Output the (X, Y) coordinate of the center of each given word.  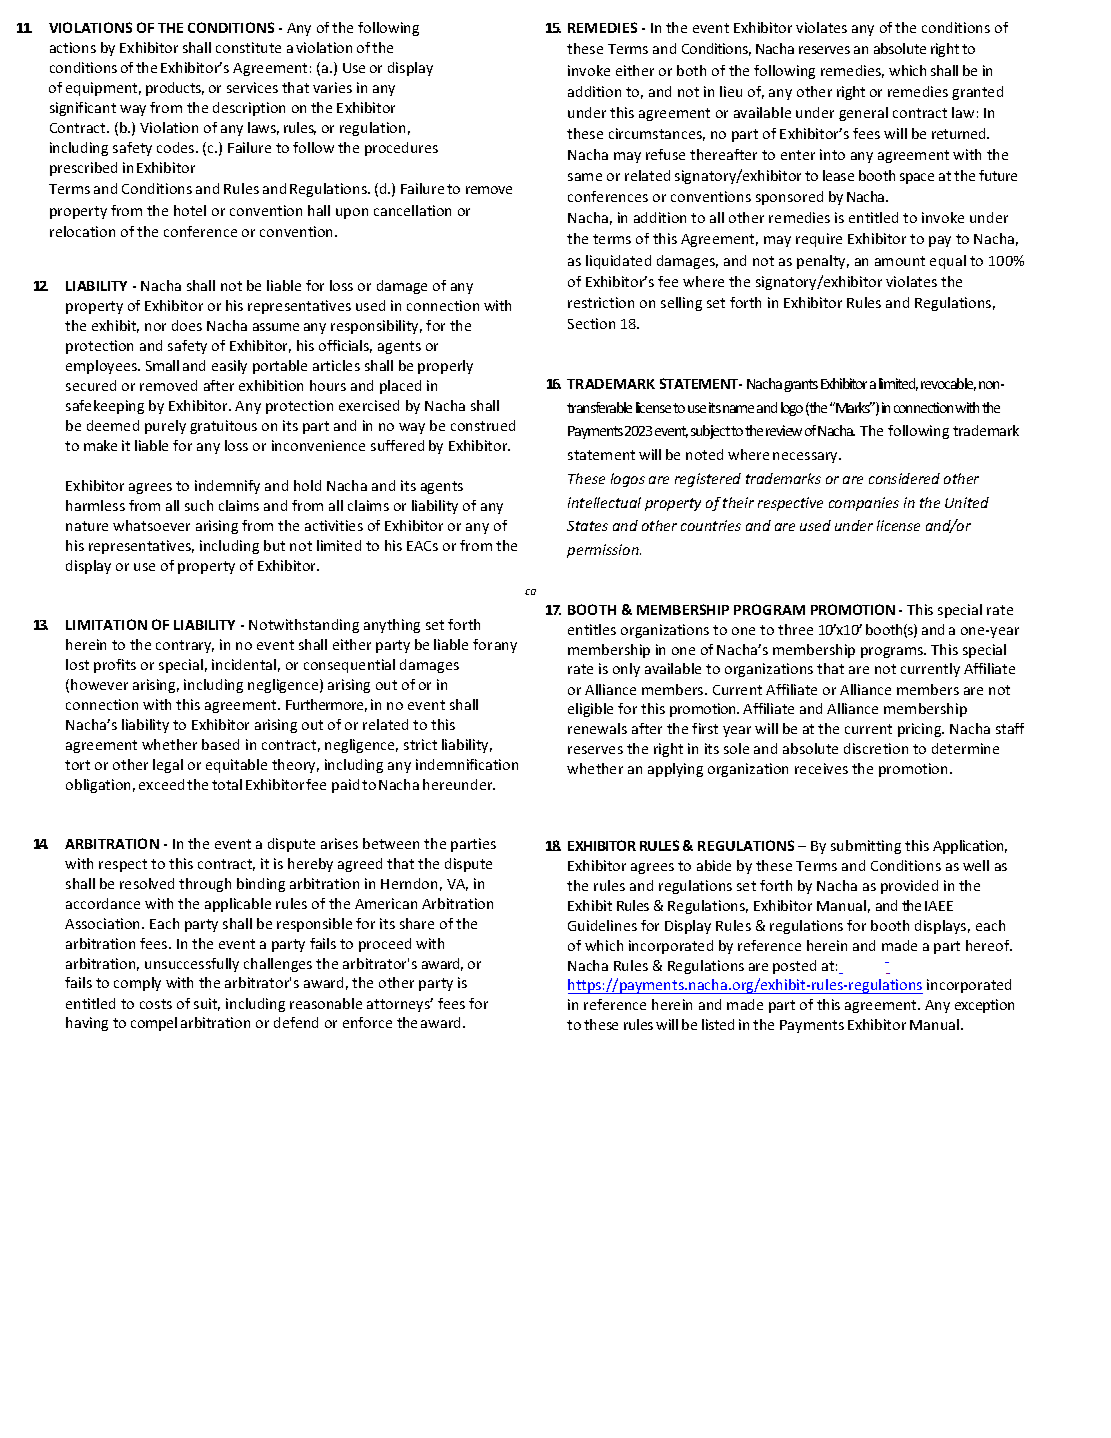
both (691, 70)
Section (591, 323)
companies (864, 504)
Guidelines (602, 925)
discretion (876, 748)
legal (168, 766)
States (587, 526)
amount (900, 261)
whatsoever (151, 525)
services (252, 87)
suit (207, 1004)
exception (984, 1006)
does (187, 325)
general (863, 114)
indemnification (467, 764)
